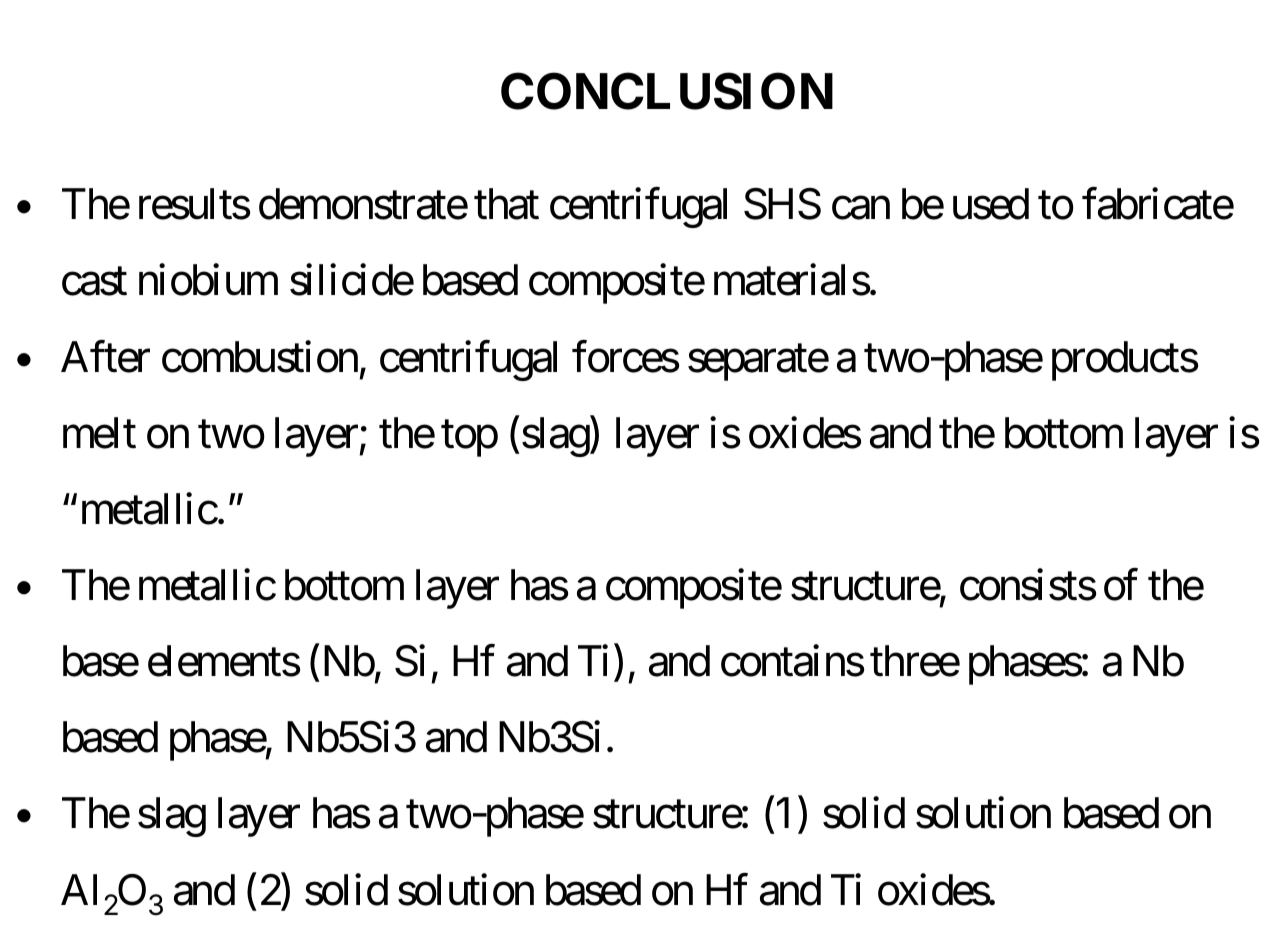  What do you see at coordinates (991, 204) in the page?
I see `used` at bounding box center [991, 204].
